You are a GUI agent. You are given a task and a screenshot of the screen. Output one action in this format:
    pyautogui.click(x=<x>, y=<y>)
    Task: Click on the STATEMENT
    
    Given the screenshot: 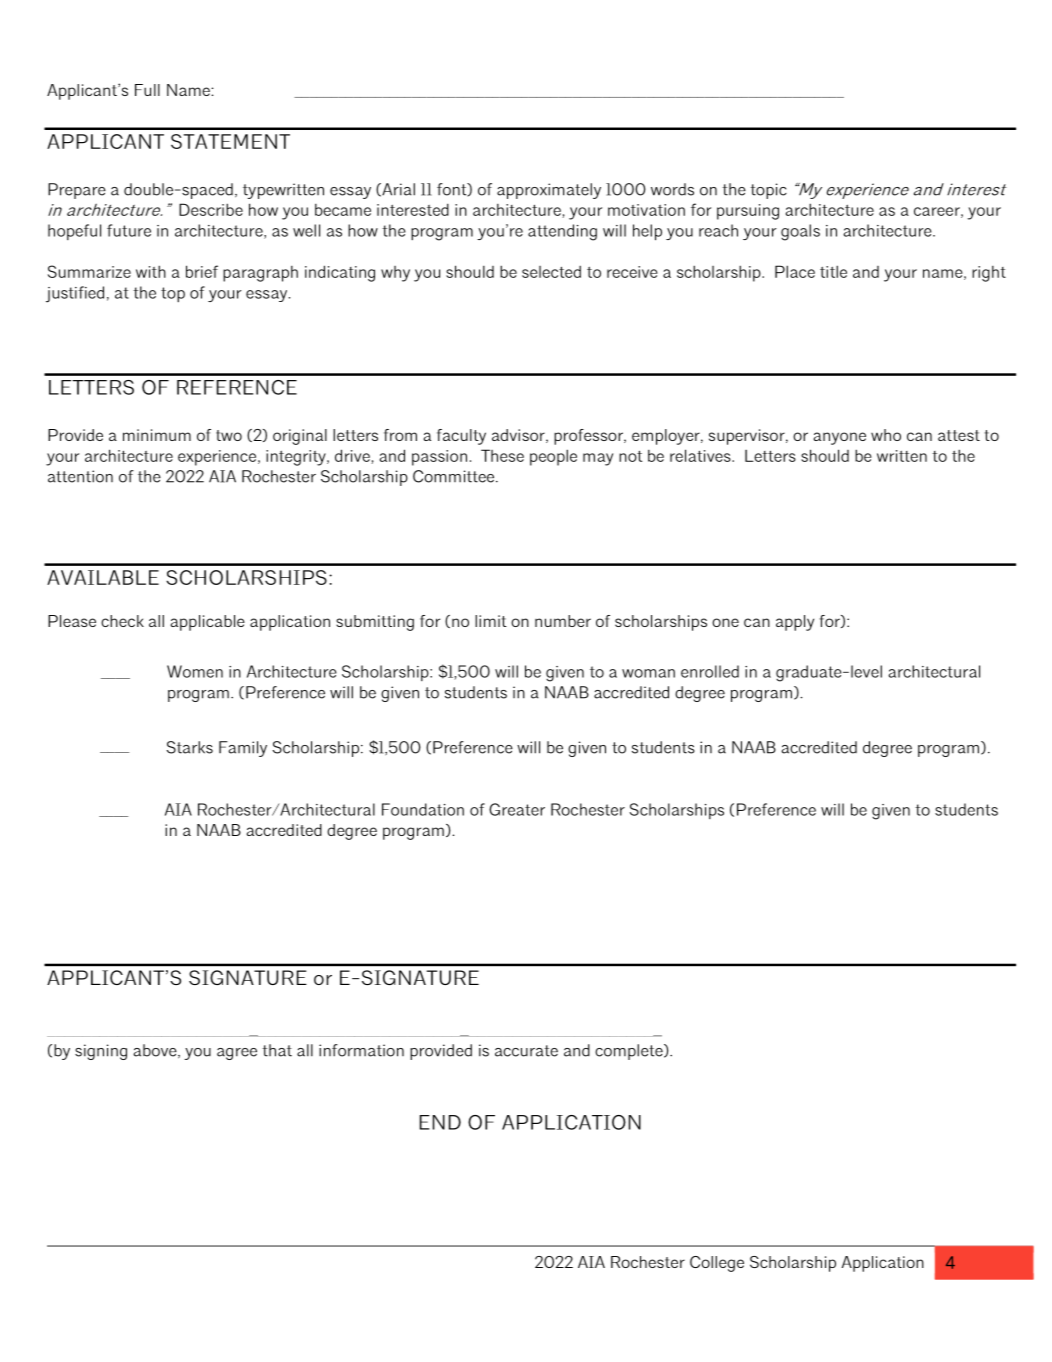 What is the action you would take?
    pyautogui.click(x=230, y=141)
